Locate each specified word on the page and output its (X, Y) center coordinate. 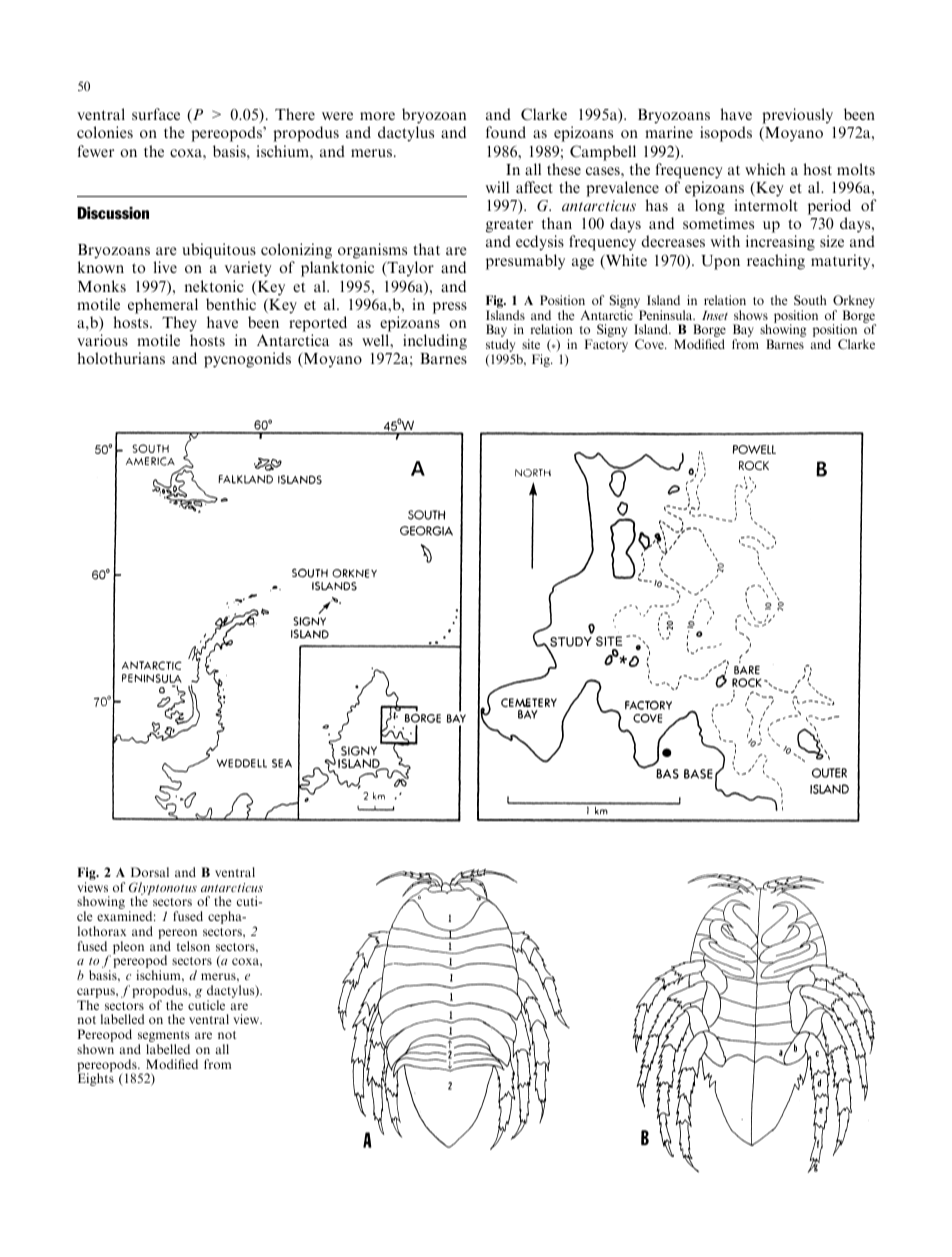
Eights (96, 1079)
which (765, 169)
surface (156, 114)
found (506, 132)
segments (164, 1038)
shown (95, 1049)
